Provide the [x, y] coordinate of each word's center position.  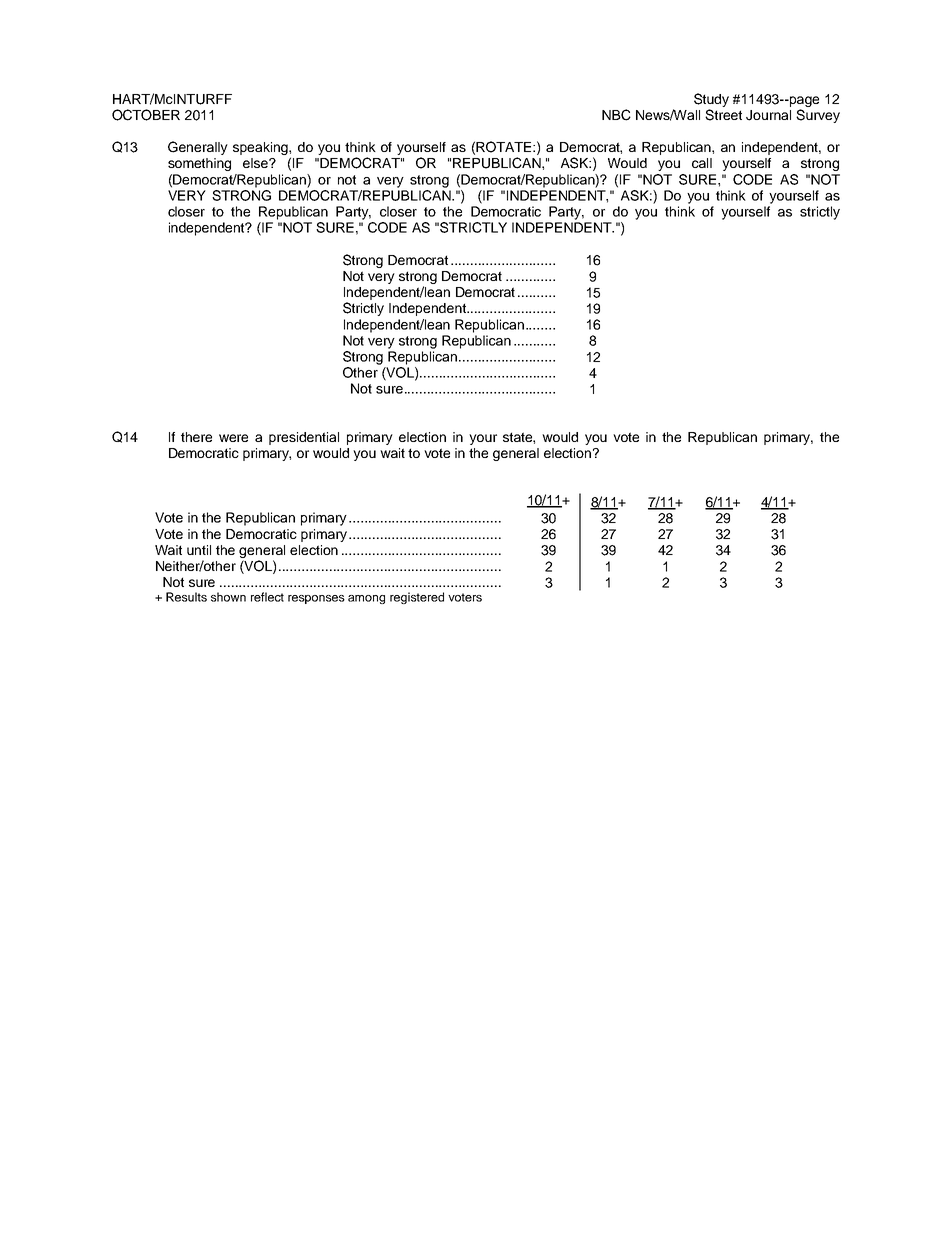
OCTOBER [146, 115]
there [196, 437]
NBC [616, 115]
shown [228, 597]
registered [417, 598]
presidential [304, 438]
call [702, 163]
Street [723, 115]
